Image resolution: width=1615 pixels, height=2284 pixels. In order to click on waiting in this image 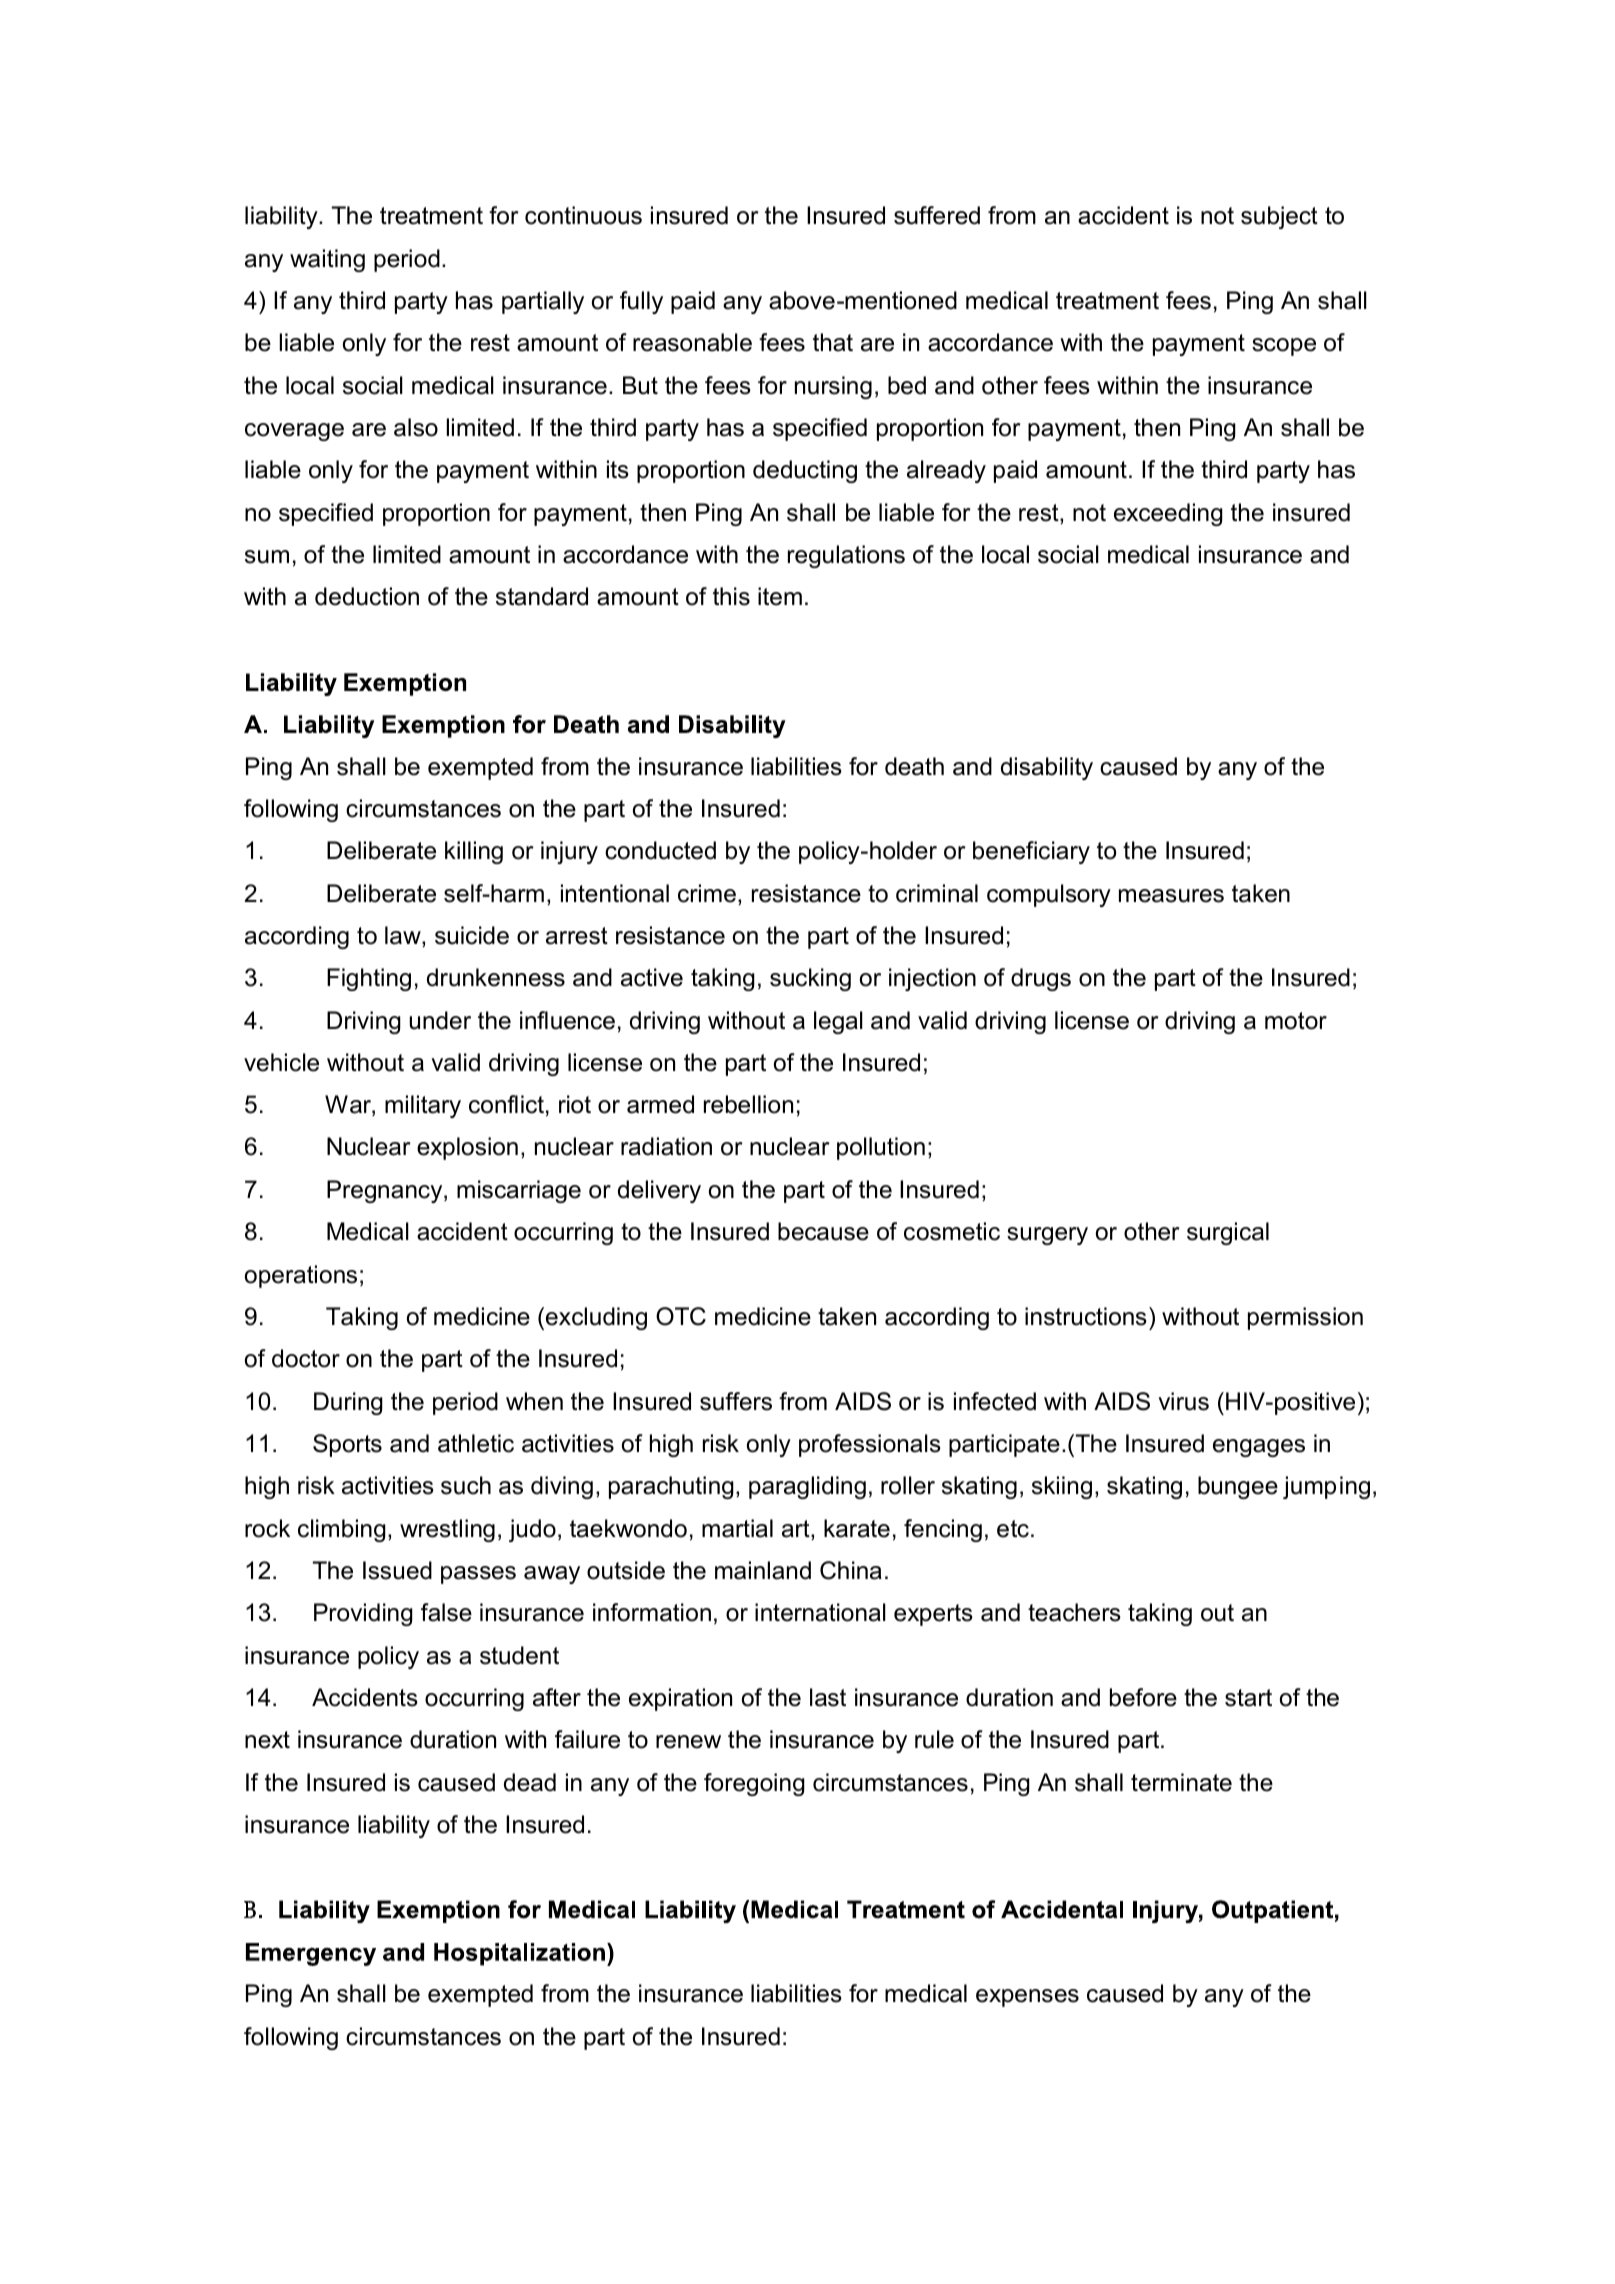, I will do `click(327, 260)`.
